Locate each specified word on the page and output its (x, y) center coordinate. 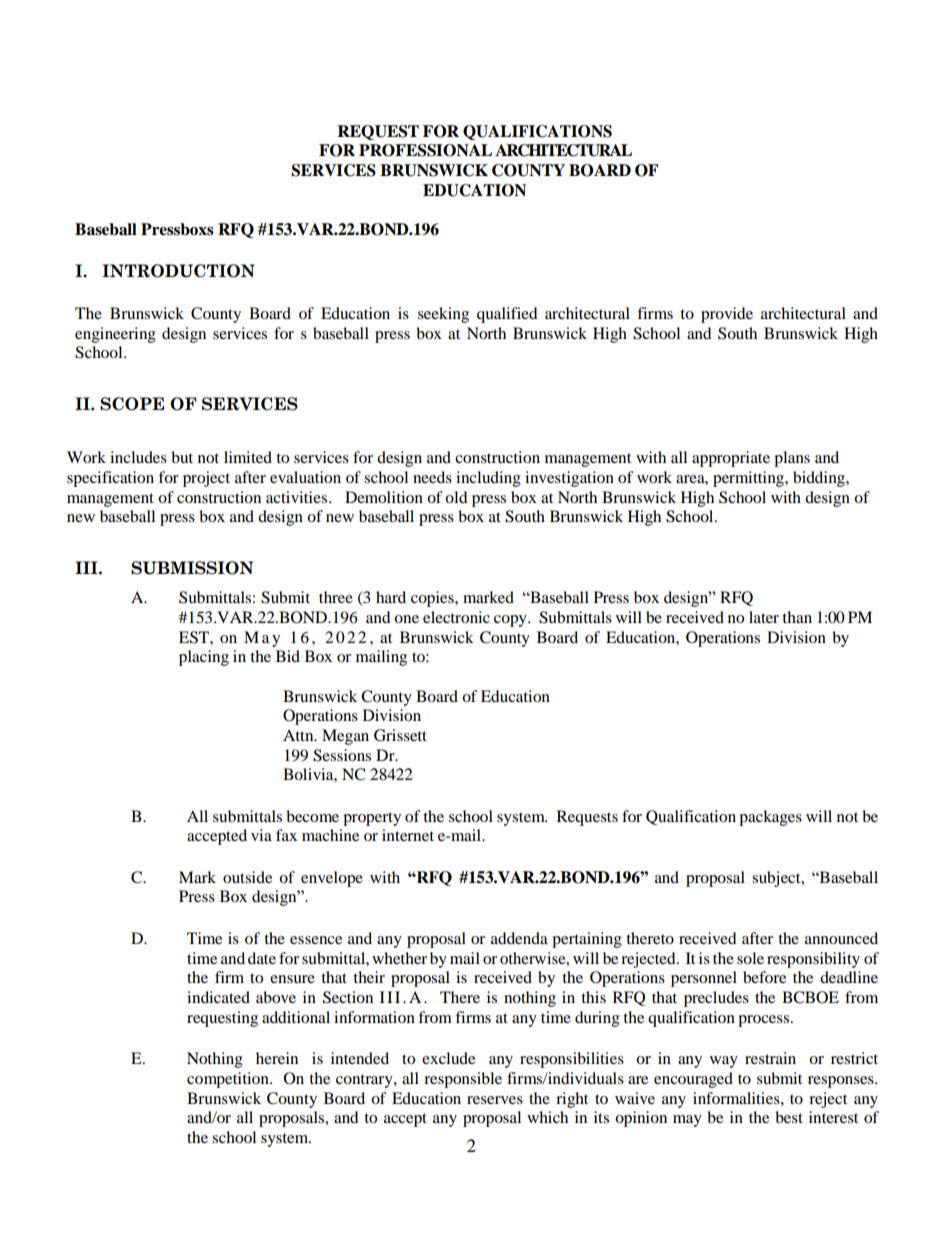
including (488, 479)
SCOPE (132, 404)
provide (727, 315)
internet (408, 835)
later (764, 617)
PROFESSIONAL (425, 150)
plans (792, 459)
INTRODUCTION (178, 271)
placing (204, 658)
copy (511, 621)
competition (229, 1080)
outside (247, 877)
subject (777, 879)
